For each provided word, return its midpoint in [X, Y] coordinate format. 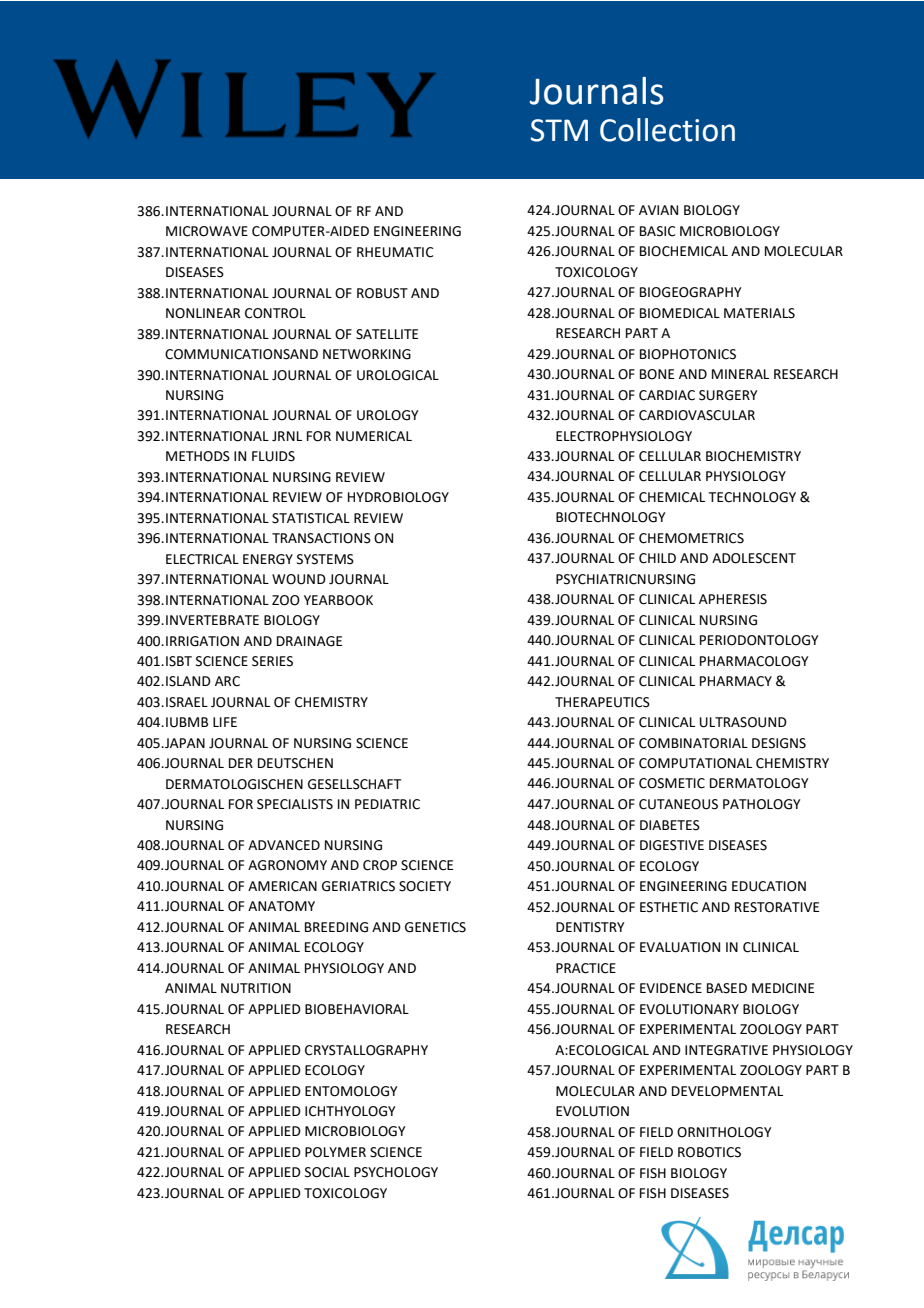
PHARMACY [736, 681]
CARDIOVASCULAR [697, 415]
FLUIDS [273, 456]
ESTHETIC [669, 907]
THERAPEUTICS [602, 702]
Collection [667, 130]
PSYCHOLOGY [396, 1172]
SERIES [272, 661]
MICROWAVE [207, 231]
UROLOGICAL [398, 375]
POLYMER [335, 1152]
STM [559, 130]
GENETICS [435, 927]
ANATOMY [281, 906]
